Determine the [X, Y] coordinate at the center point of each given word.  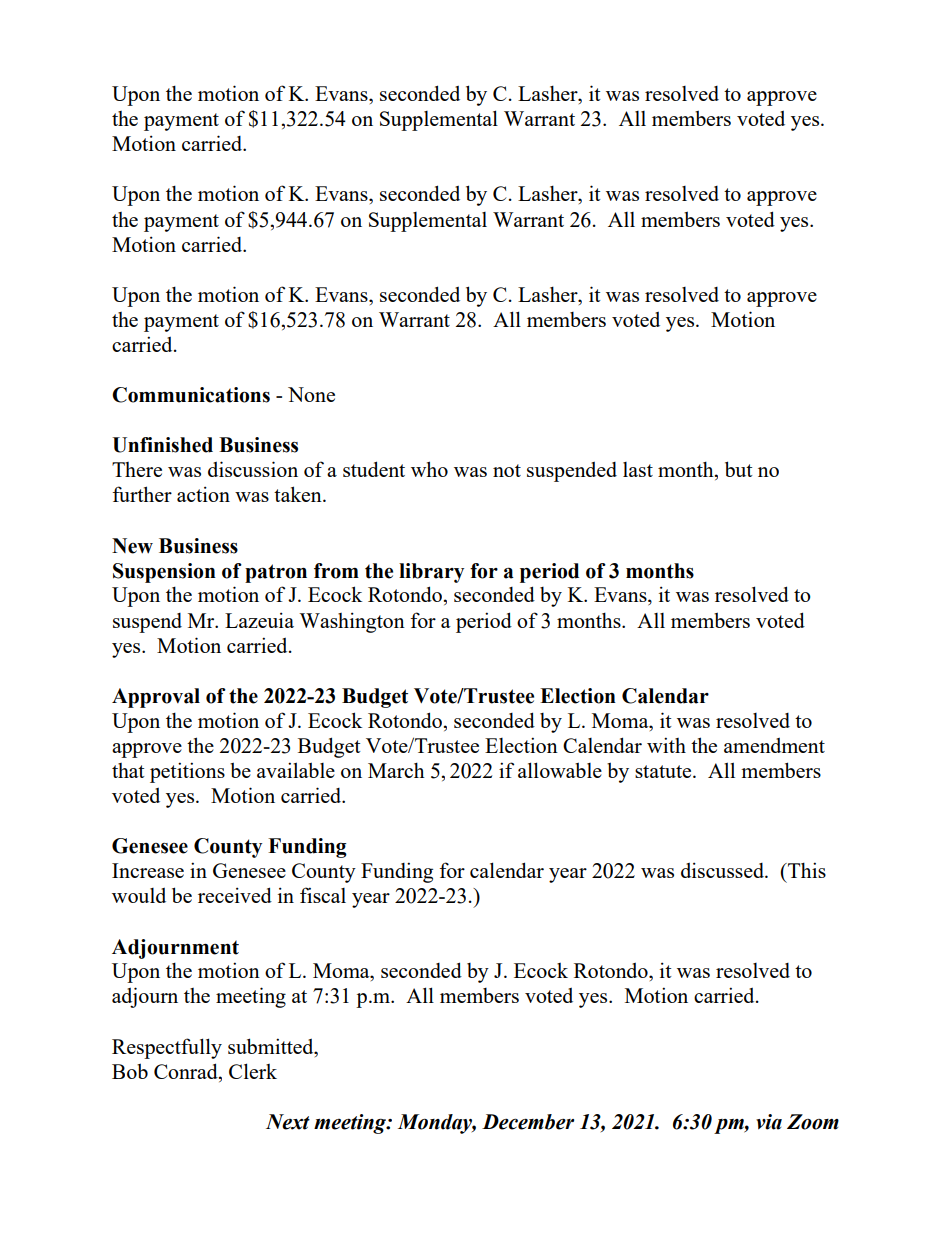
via [769, 1122]
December [528, 1122]
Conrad [187, 1071]
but [739, 469]
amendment [774, 745]
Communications [191, 395]
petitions [187, 772]
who [429, 469]
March [396, 770]
